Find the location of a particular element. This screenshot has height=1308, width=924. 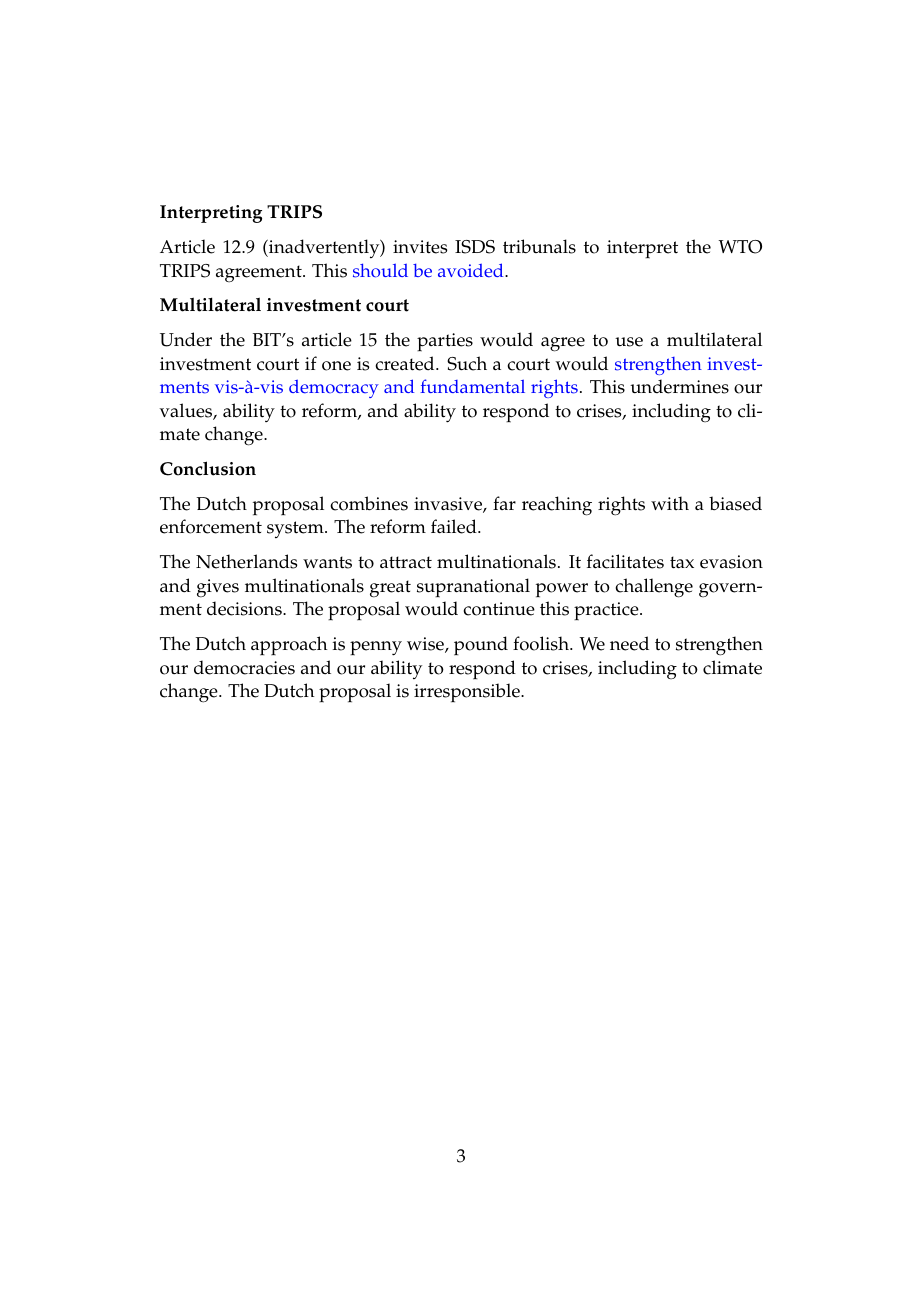

failed is located at coordinates (455, 526).
